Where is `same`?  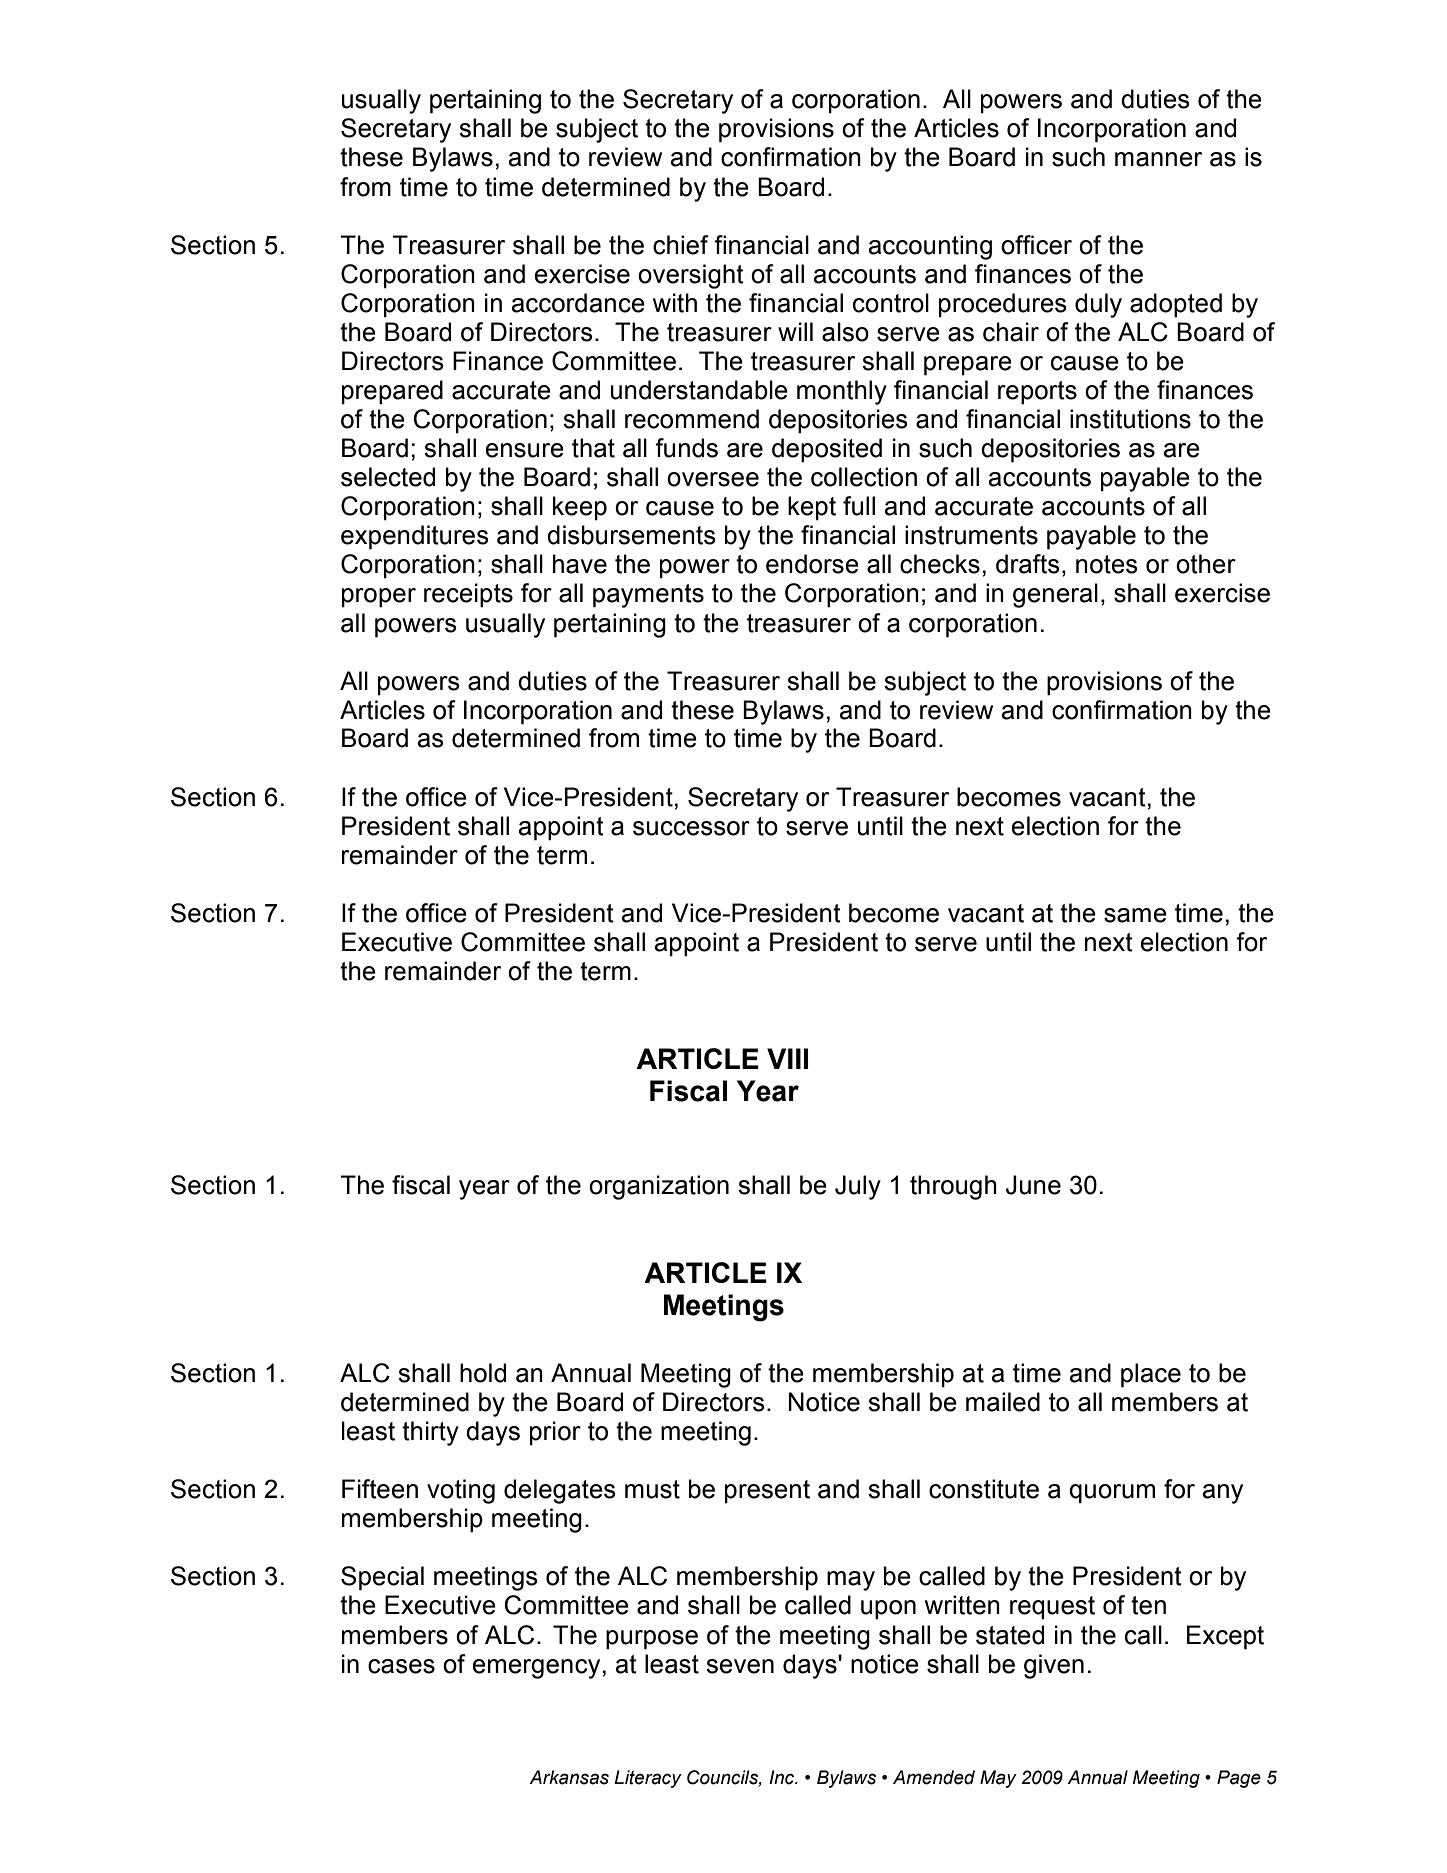
same is located at coordinates (1135, 915).
